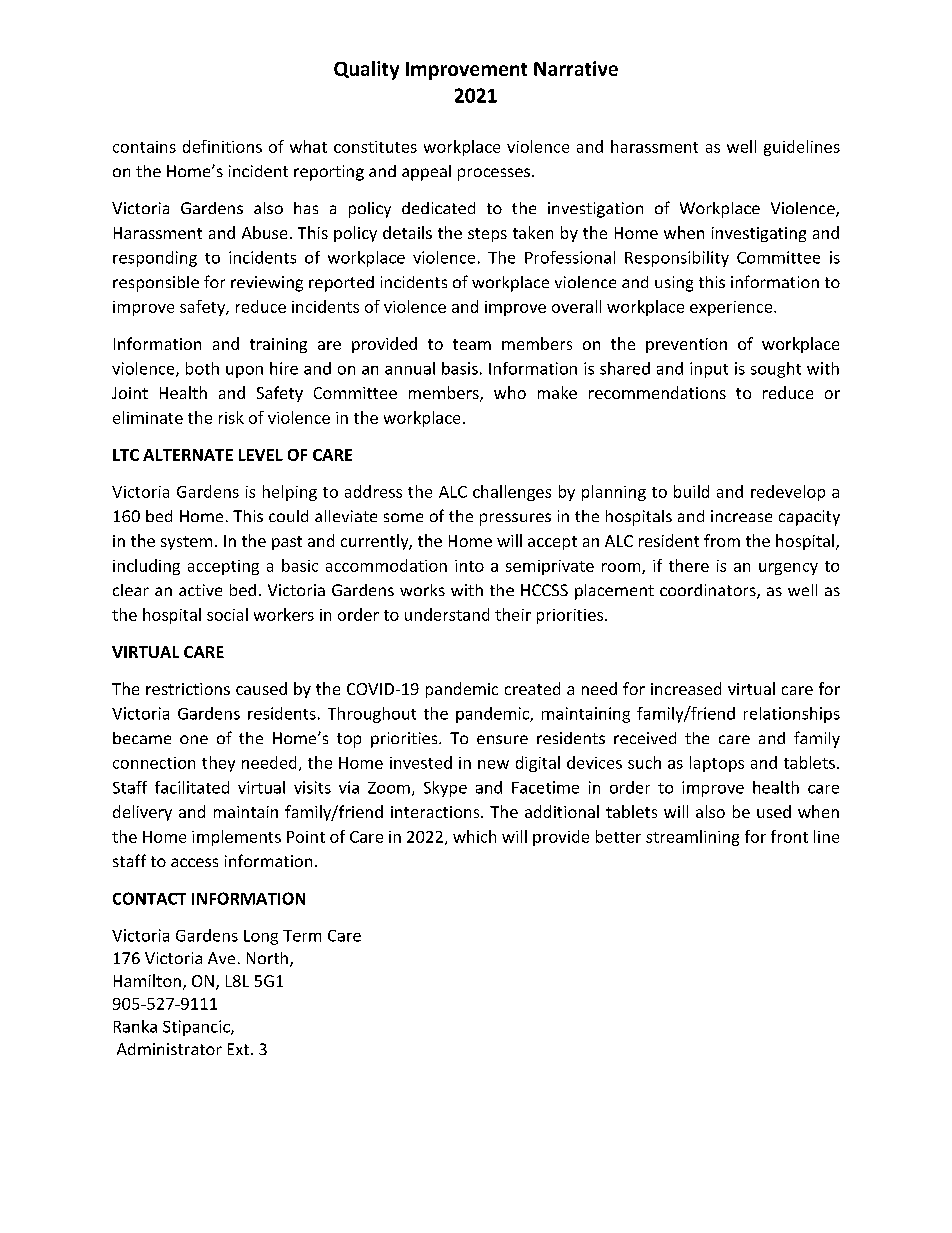 The width and height of the screenshot is (952, 1233). I want to click on Narrative, so click(576, 68).
